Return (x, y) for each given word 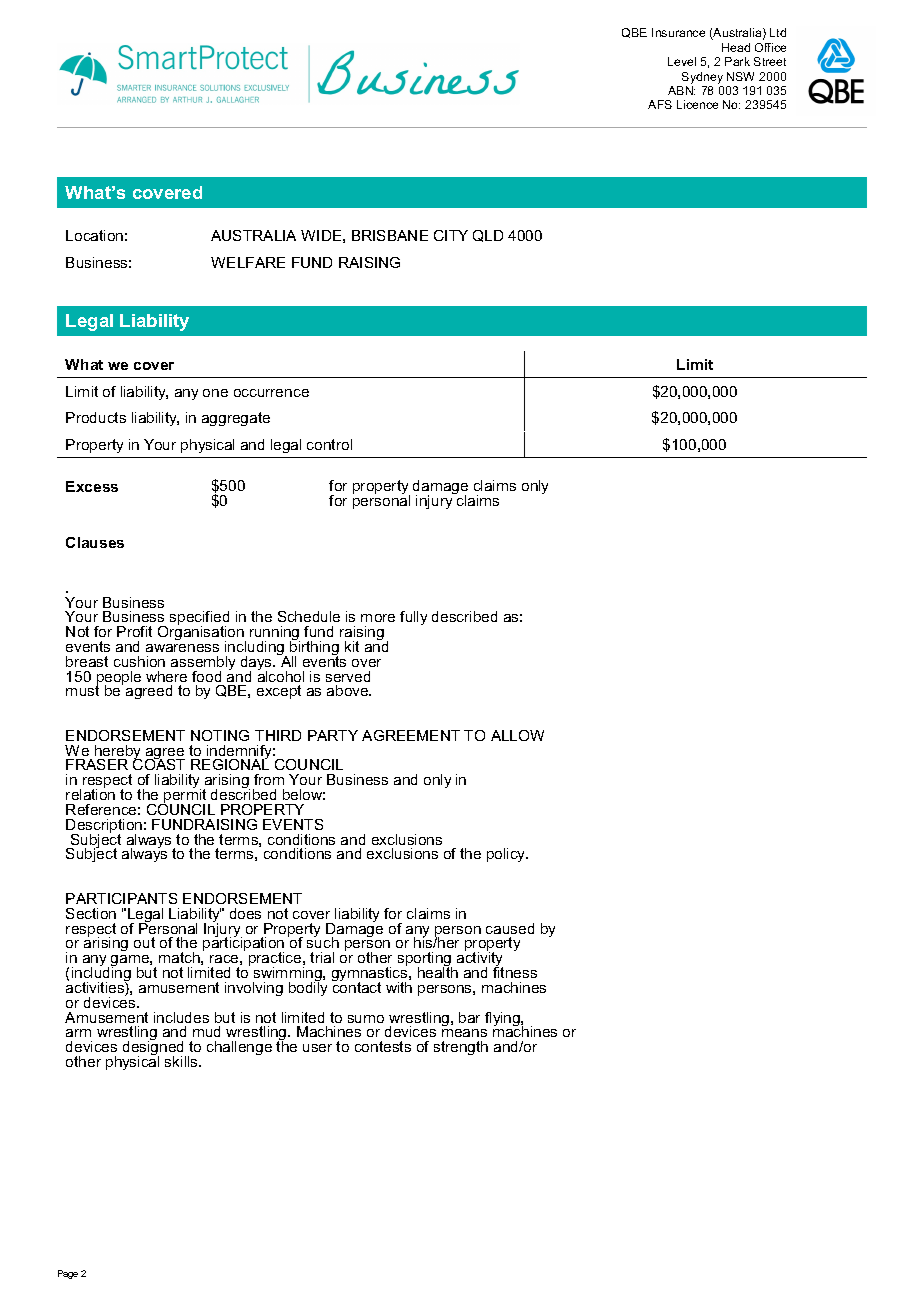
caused (510, 928)
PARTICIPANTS (121, 898)
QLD (488, 236)
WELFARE (248, 262)
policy (507, 855)
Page (68, 1274)
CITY (451, 235)
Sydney (702, 78)
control (329, 444)
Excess (92, 486)
